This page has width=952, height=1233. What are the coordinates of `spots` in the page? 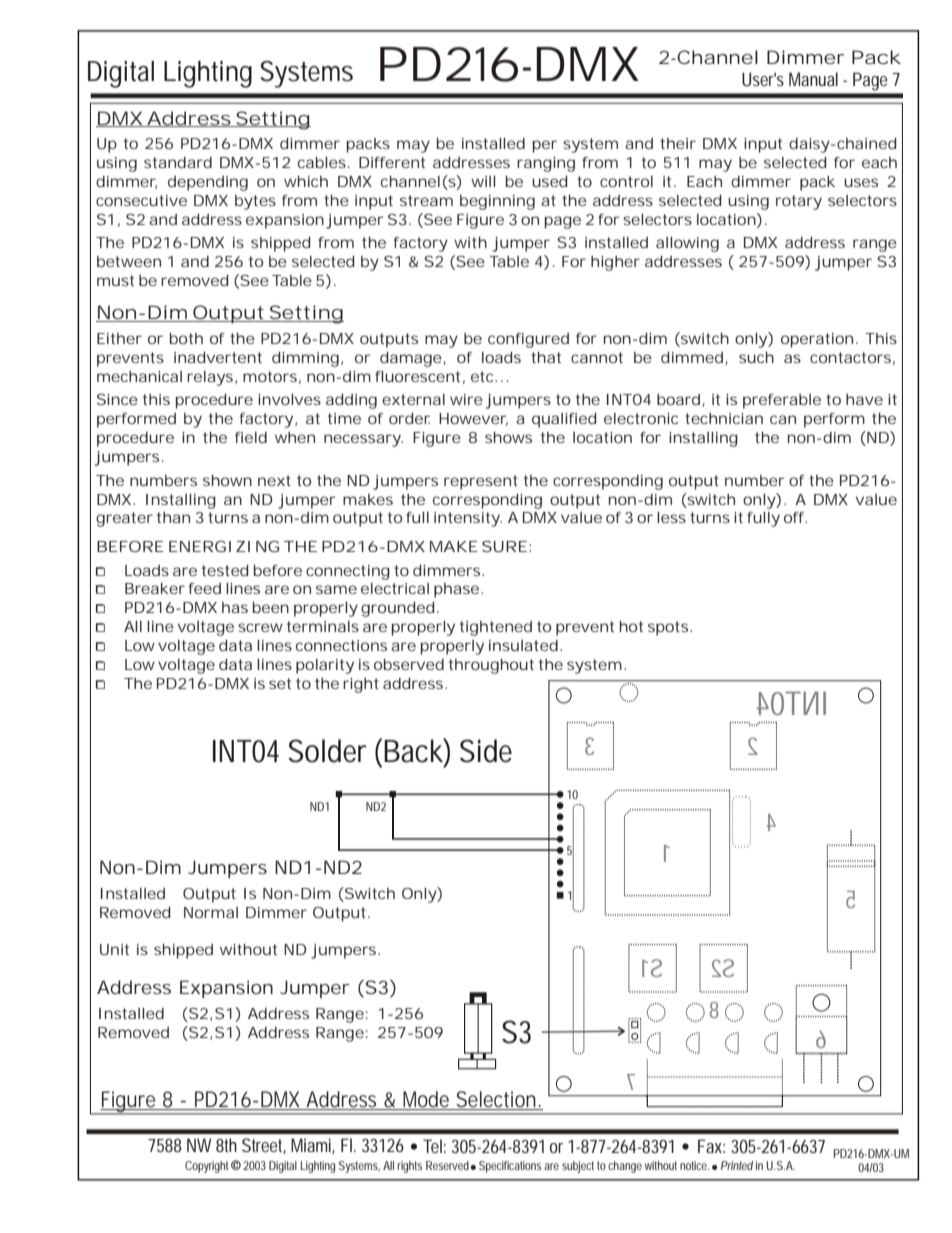 It's located at (669, 628).
